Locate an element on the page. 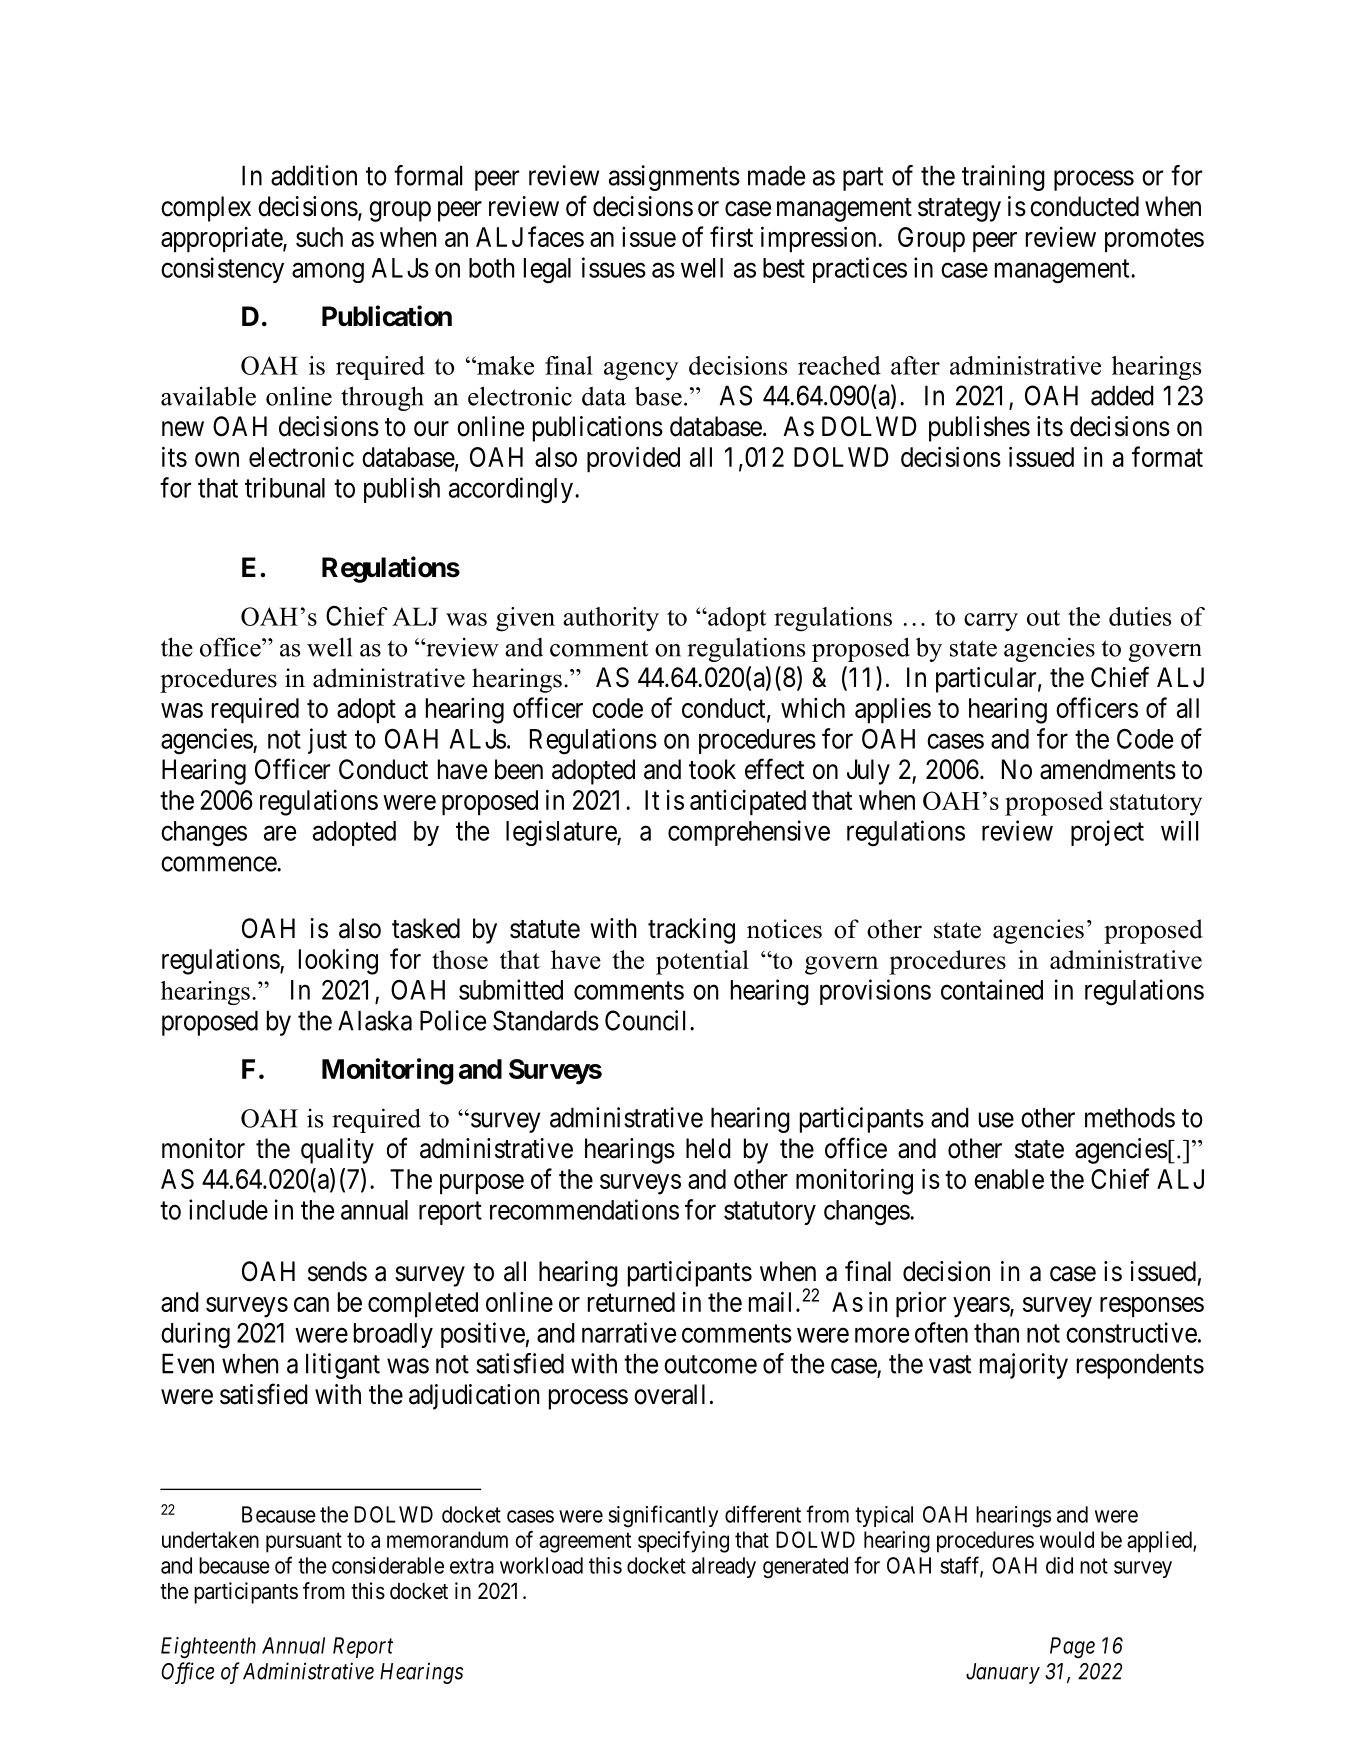 The width and height of the page is (1363, 1764). Eighteenth is located at coordinates (208, 1648).
